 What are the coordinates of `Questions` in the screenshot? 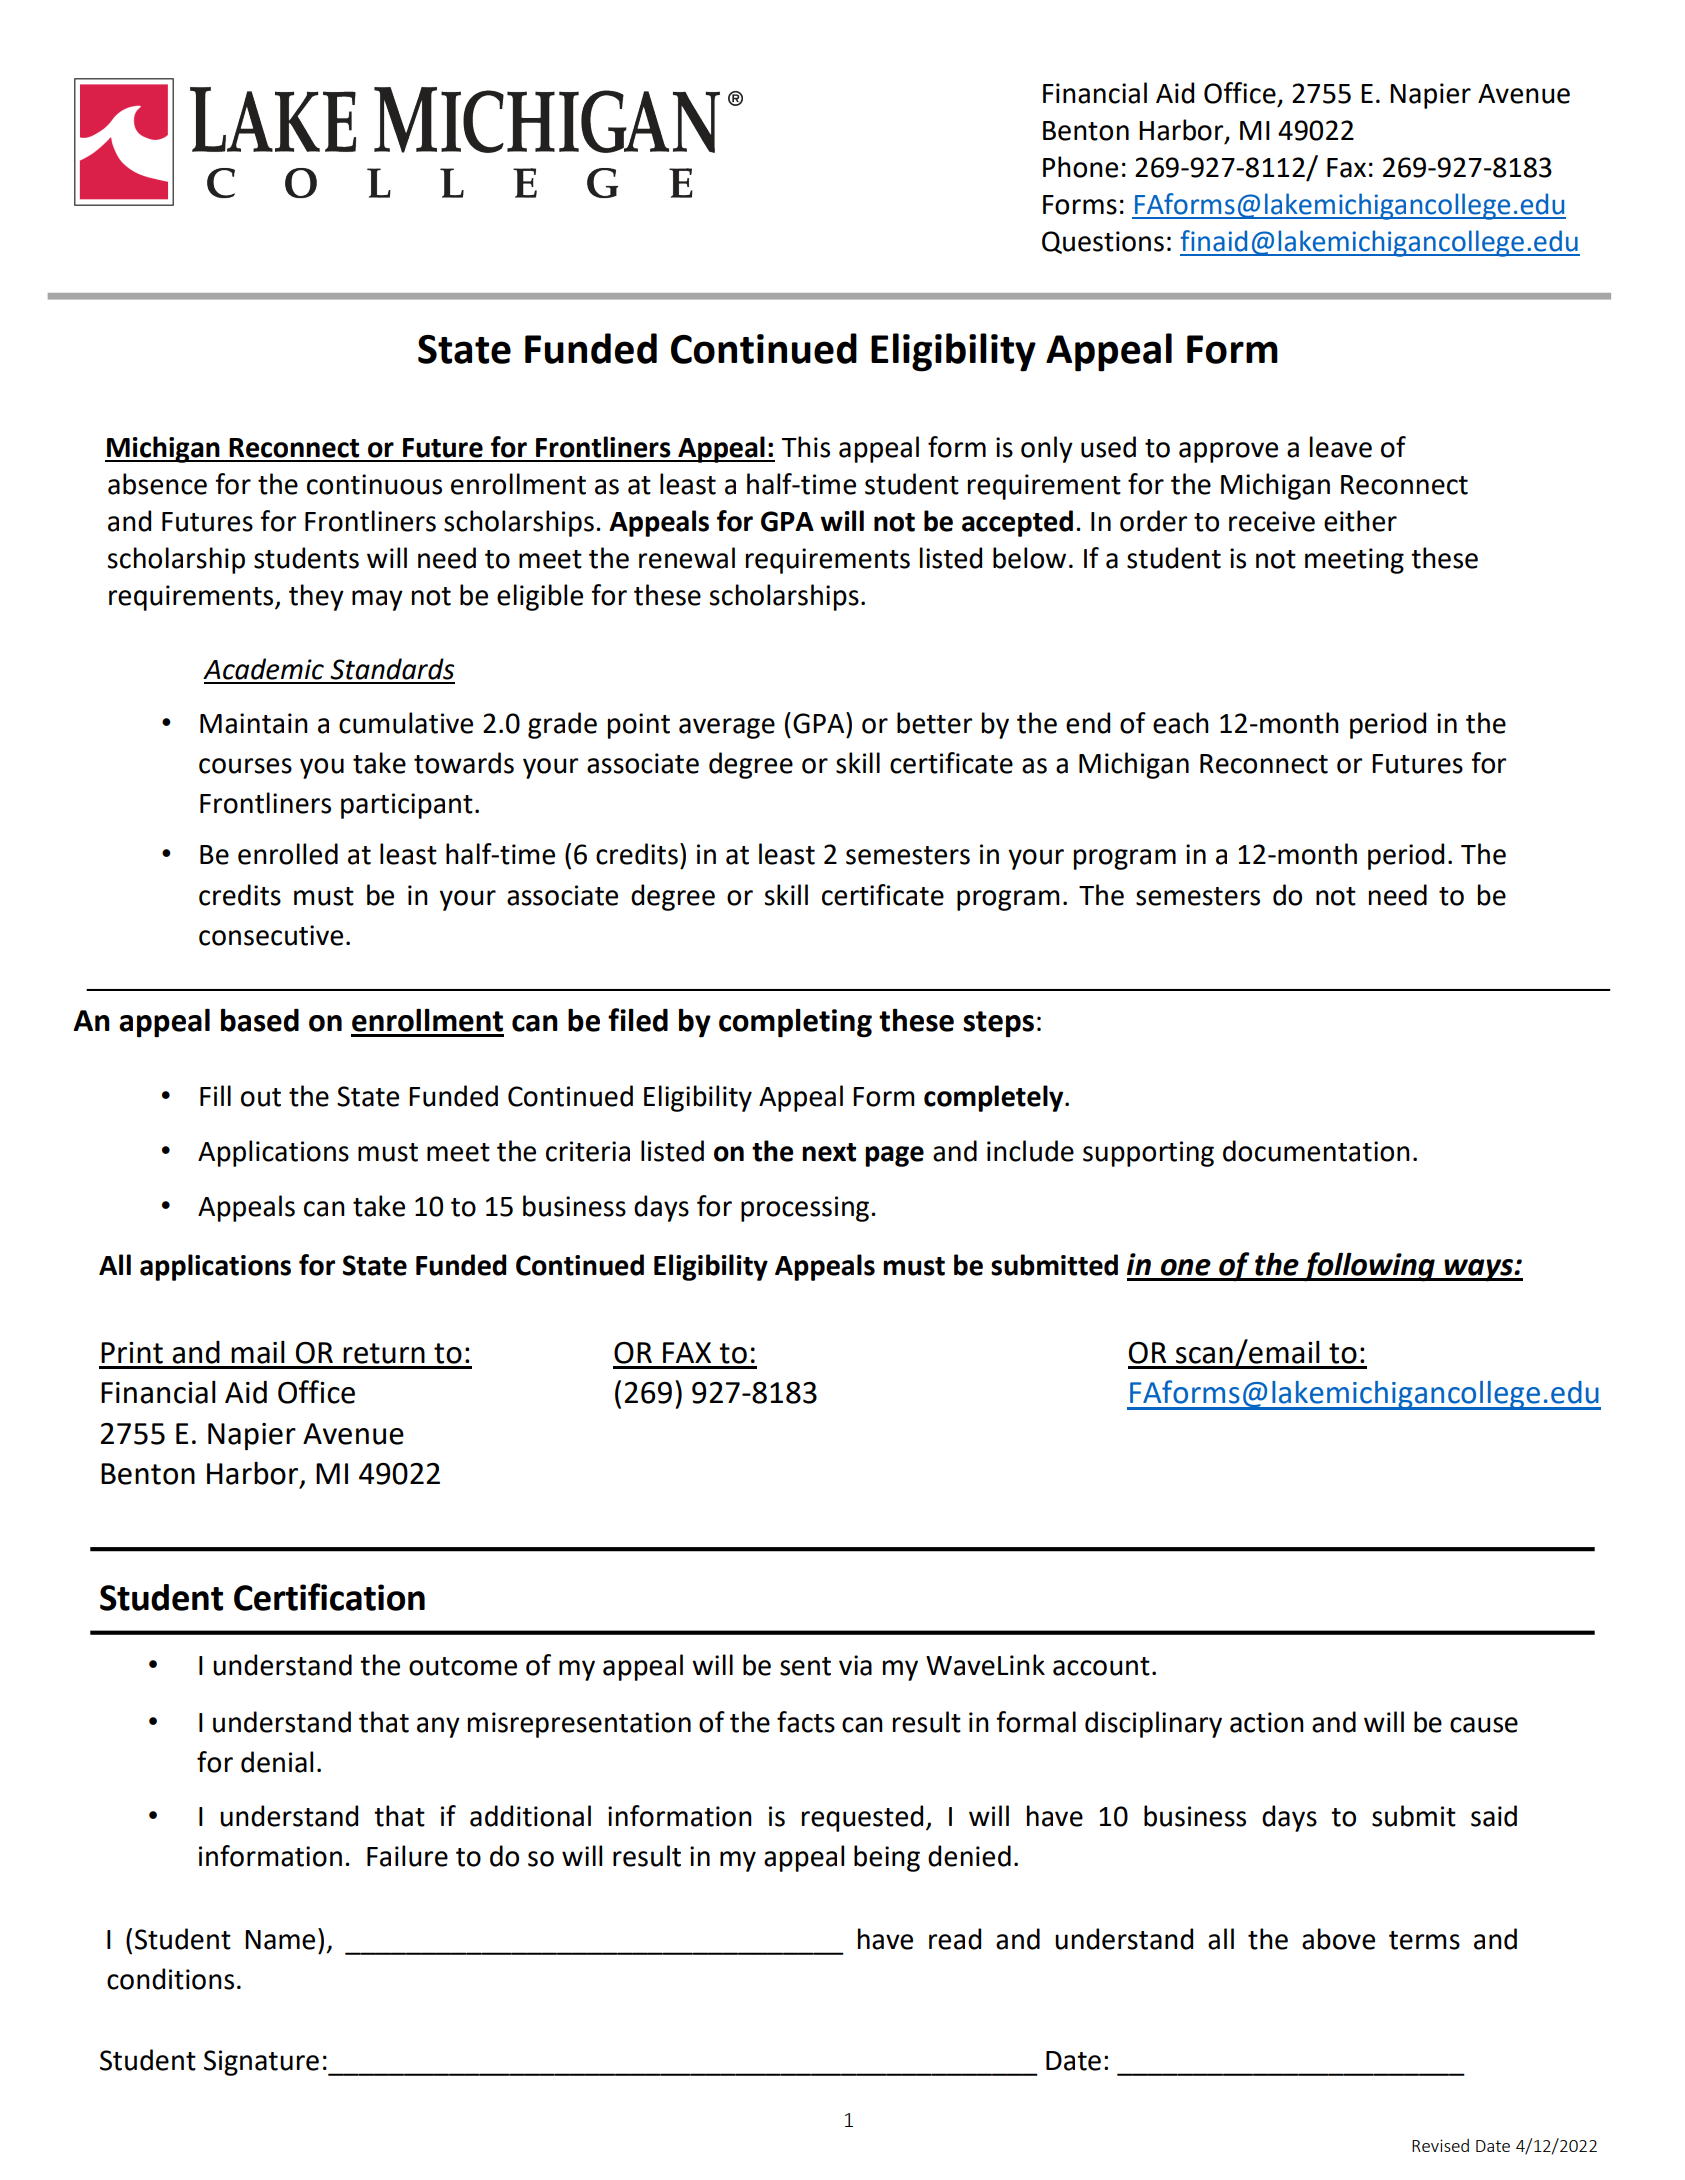 It's located at (1103, 242).
